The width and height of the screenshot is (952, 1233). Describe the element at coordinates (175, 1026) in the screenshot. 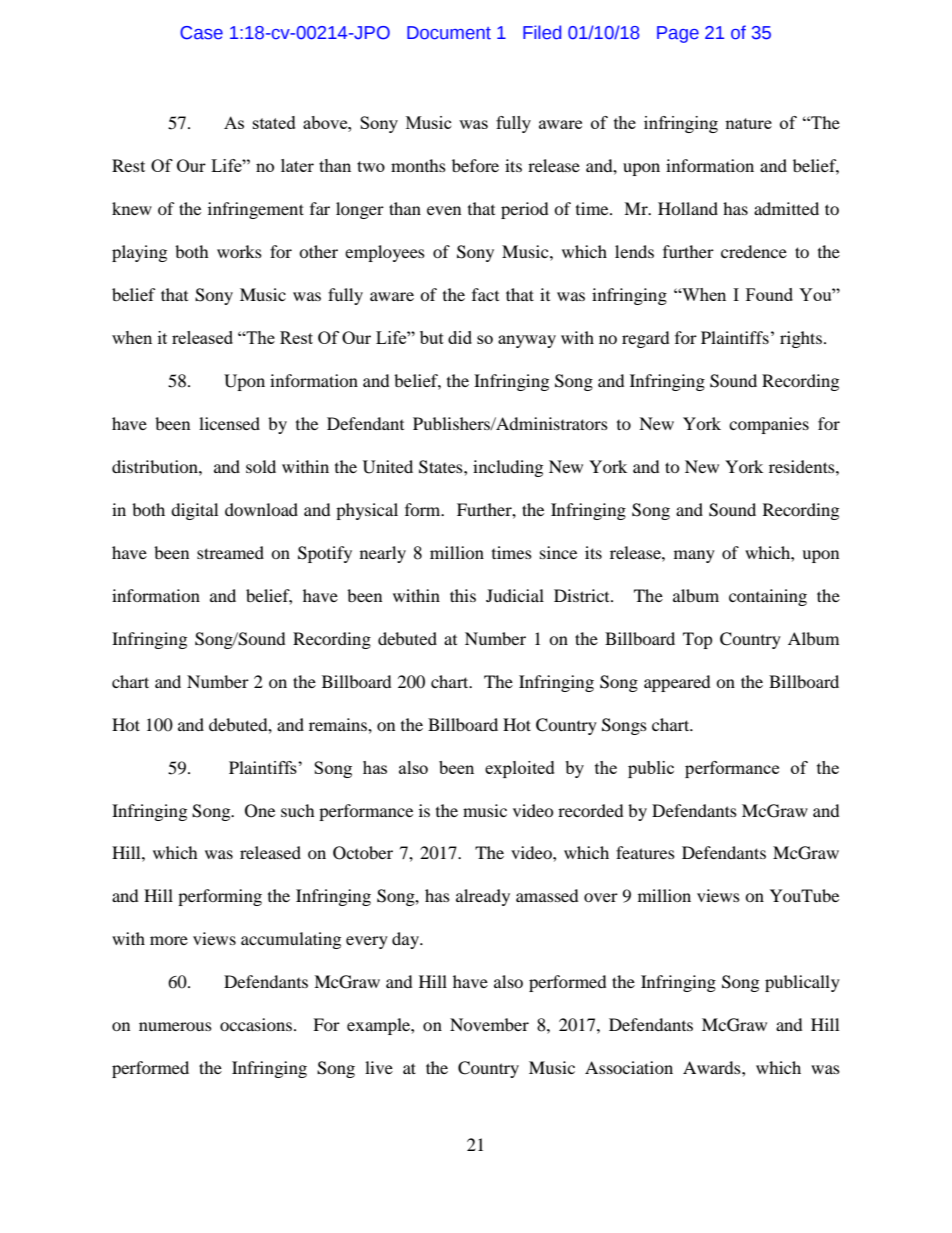

I see `numerous` at that location.
